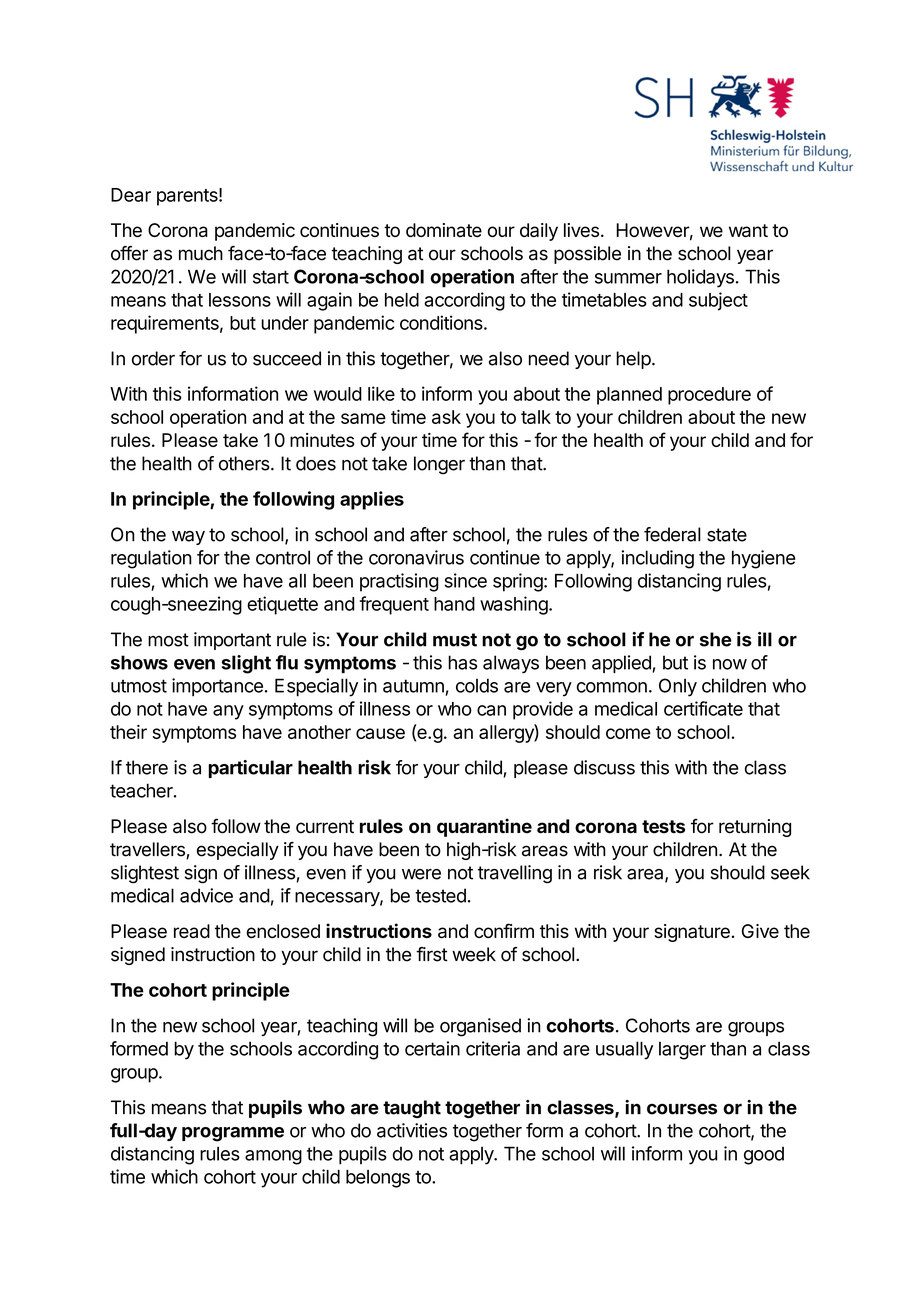  What do you see at coordinates (727, 535) in the screenshot?
I see `state` at bounding box center [727, 535].
